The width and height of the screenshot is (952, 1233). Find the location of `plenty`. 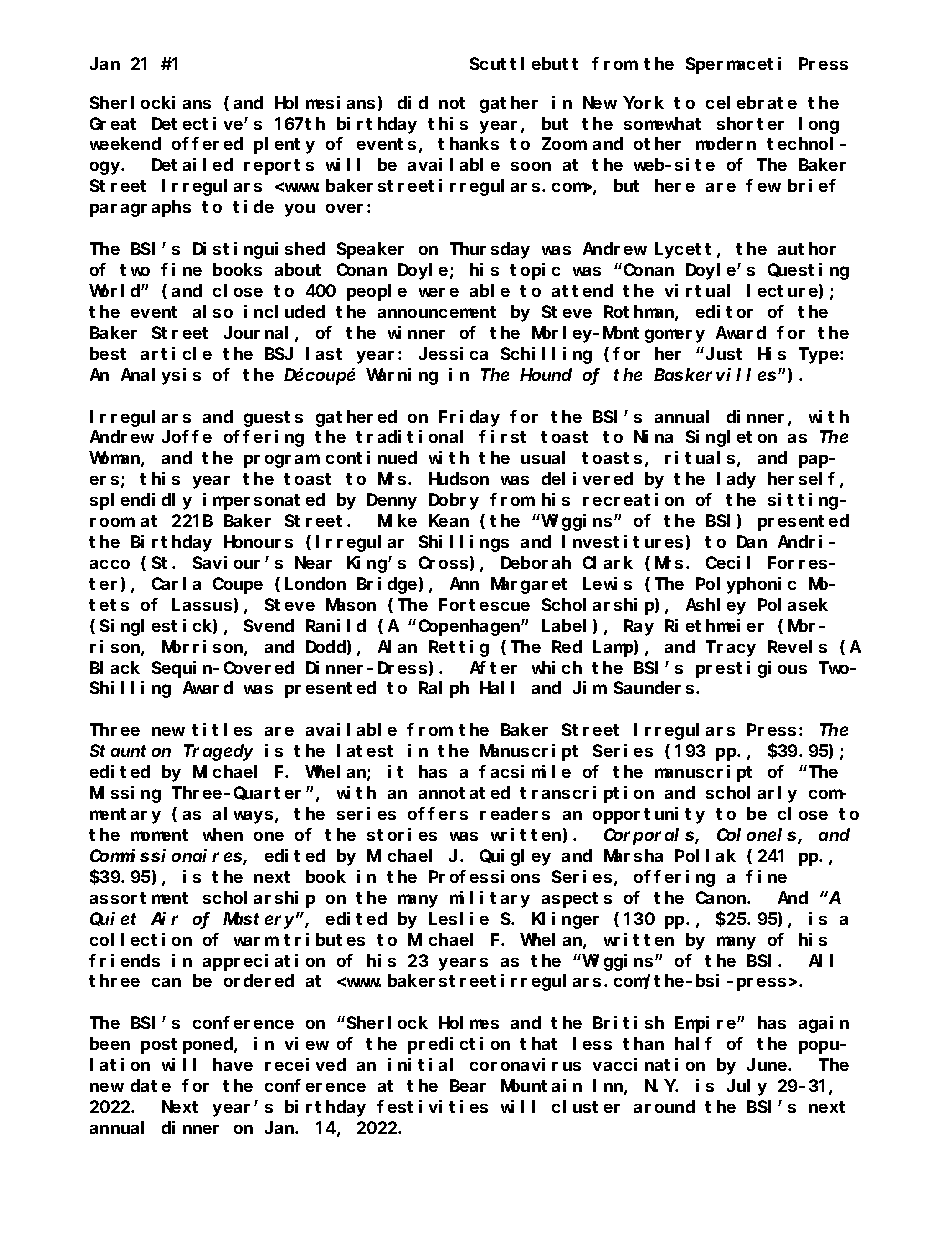

plenty is located at coordinates (284, 146).
